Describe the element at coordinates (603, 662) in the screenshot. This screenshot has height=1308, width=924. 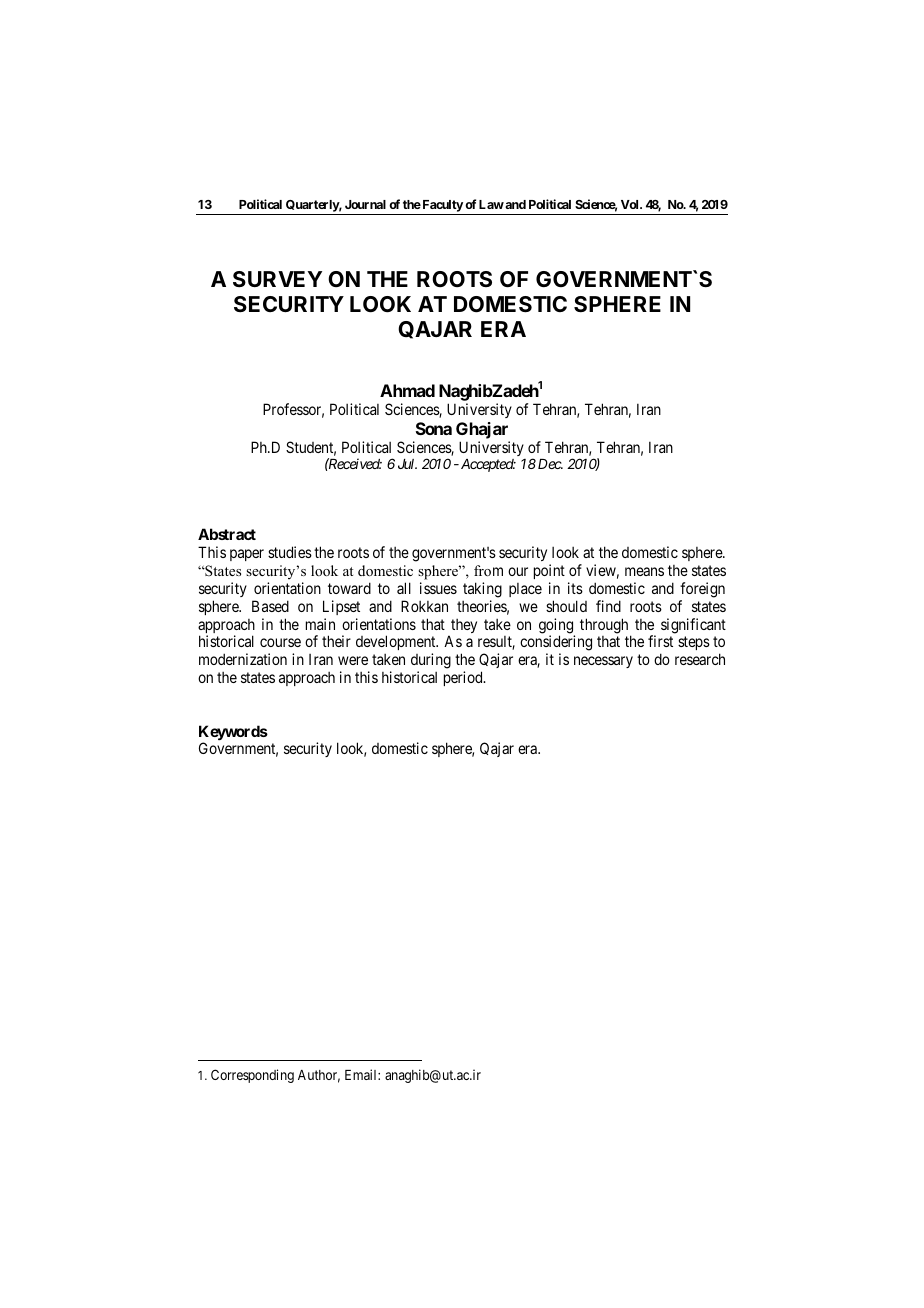
I see `necessary` at that location.
